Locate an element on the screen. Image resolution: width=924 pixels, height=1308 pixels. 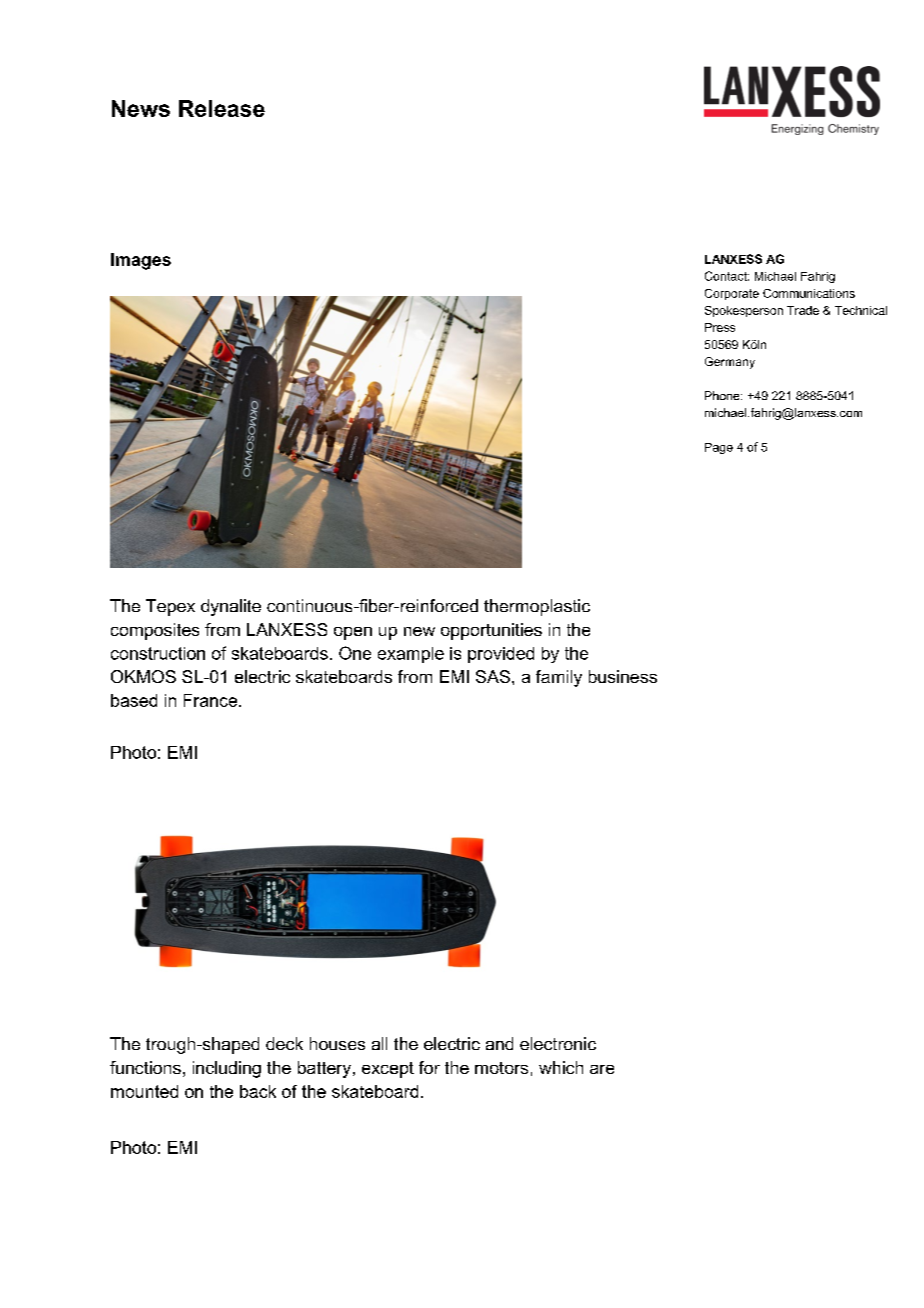
family is located at coordinates (559, 678).
